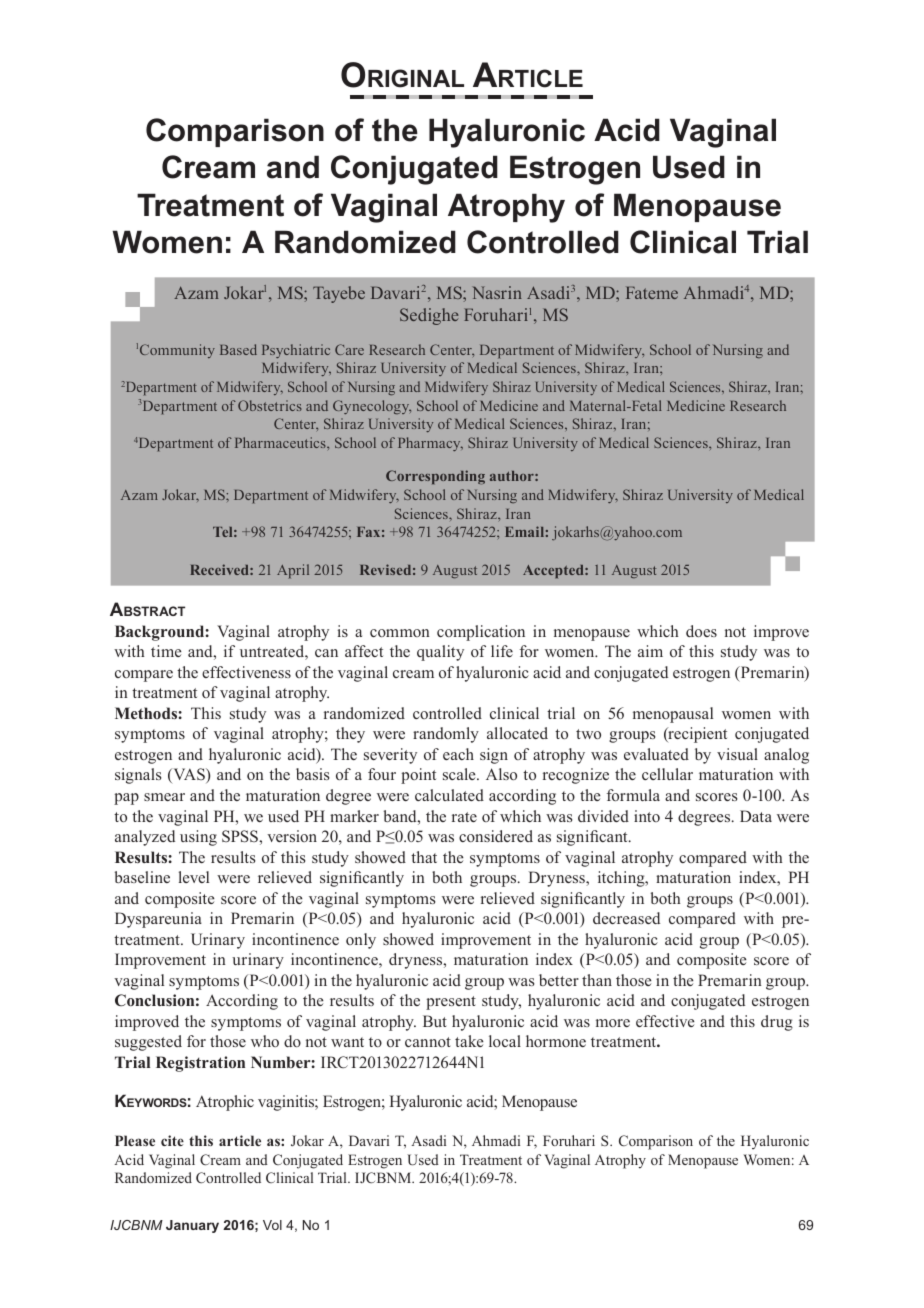 This document has height=1308, width=924. What do you see at coordinates (667, 774) in the document?
I see `cellular` at bounding box center [667, 774].
